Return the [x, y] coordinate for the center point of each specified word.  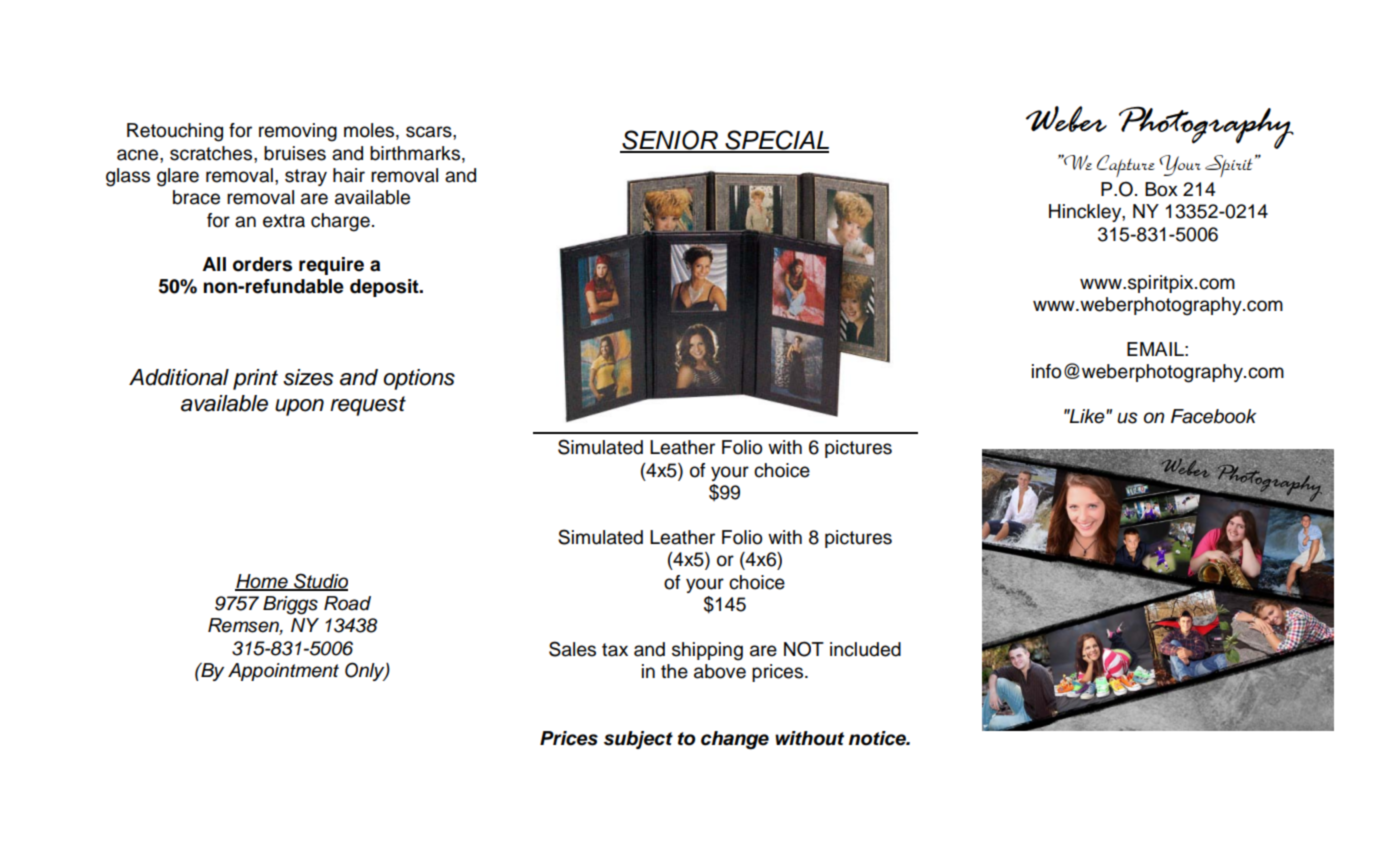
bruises [295, 153]
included [865, 649]
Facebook [1213, 416]
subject [638, 740]
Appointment [283, 672]
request [368, 406]
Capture [1126, 166]
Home [262, 582]
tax [615, 650]
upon [299, 407]
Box [1161, 189]
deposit [385, 288]
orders [262, 264]
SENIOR [670, 141]
